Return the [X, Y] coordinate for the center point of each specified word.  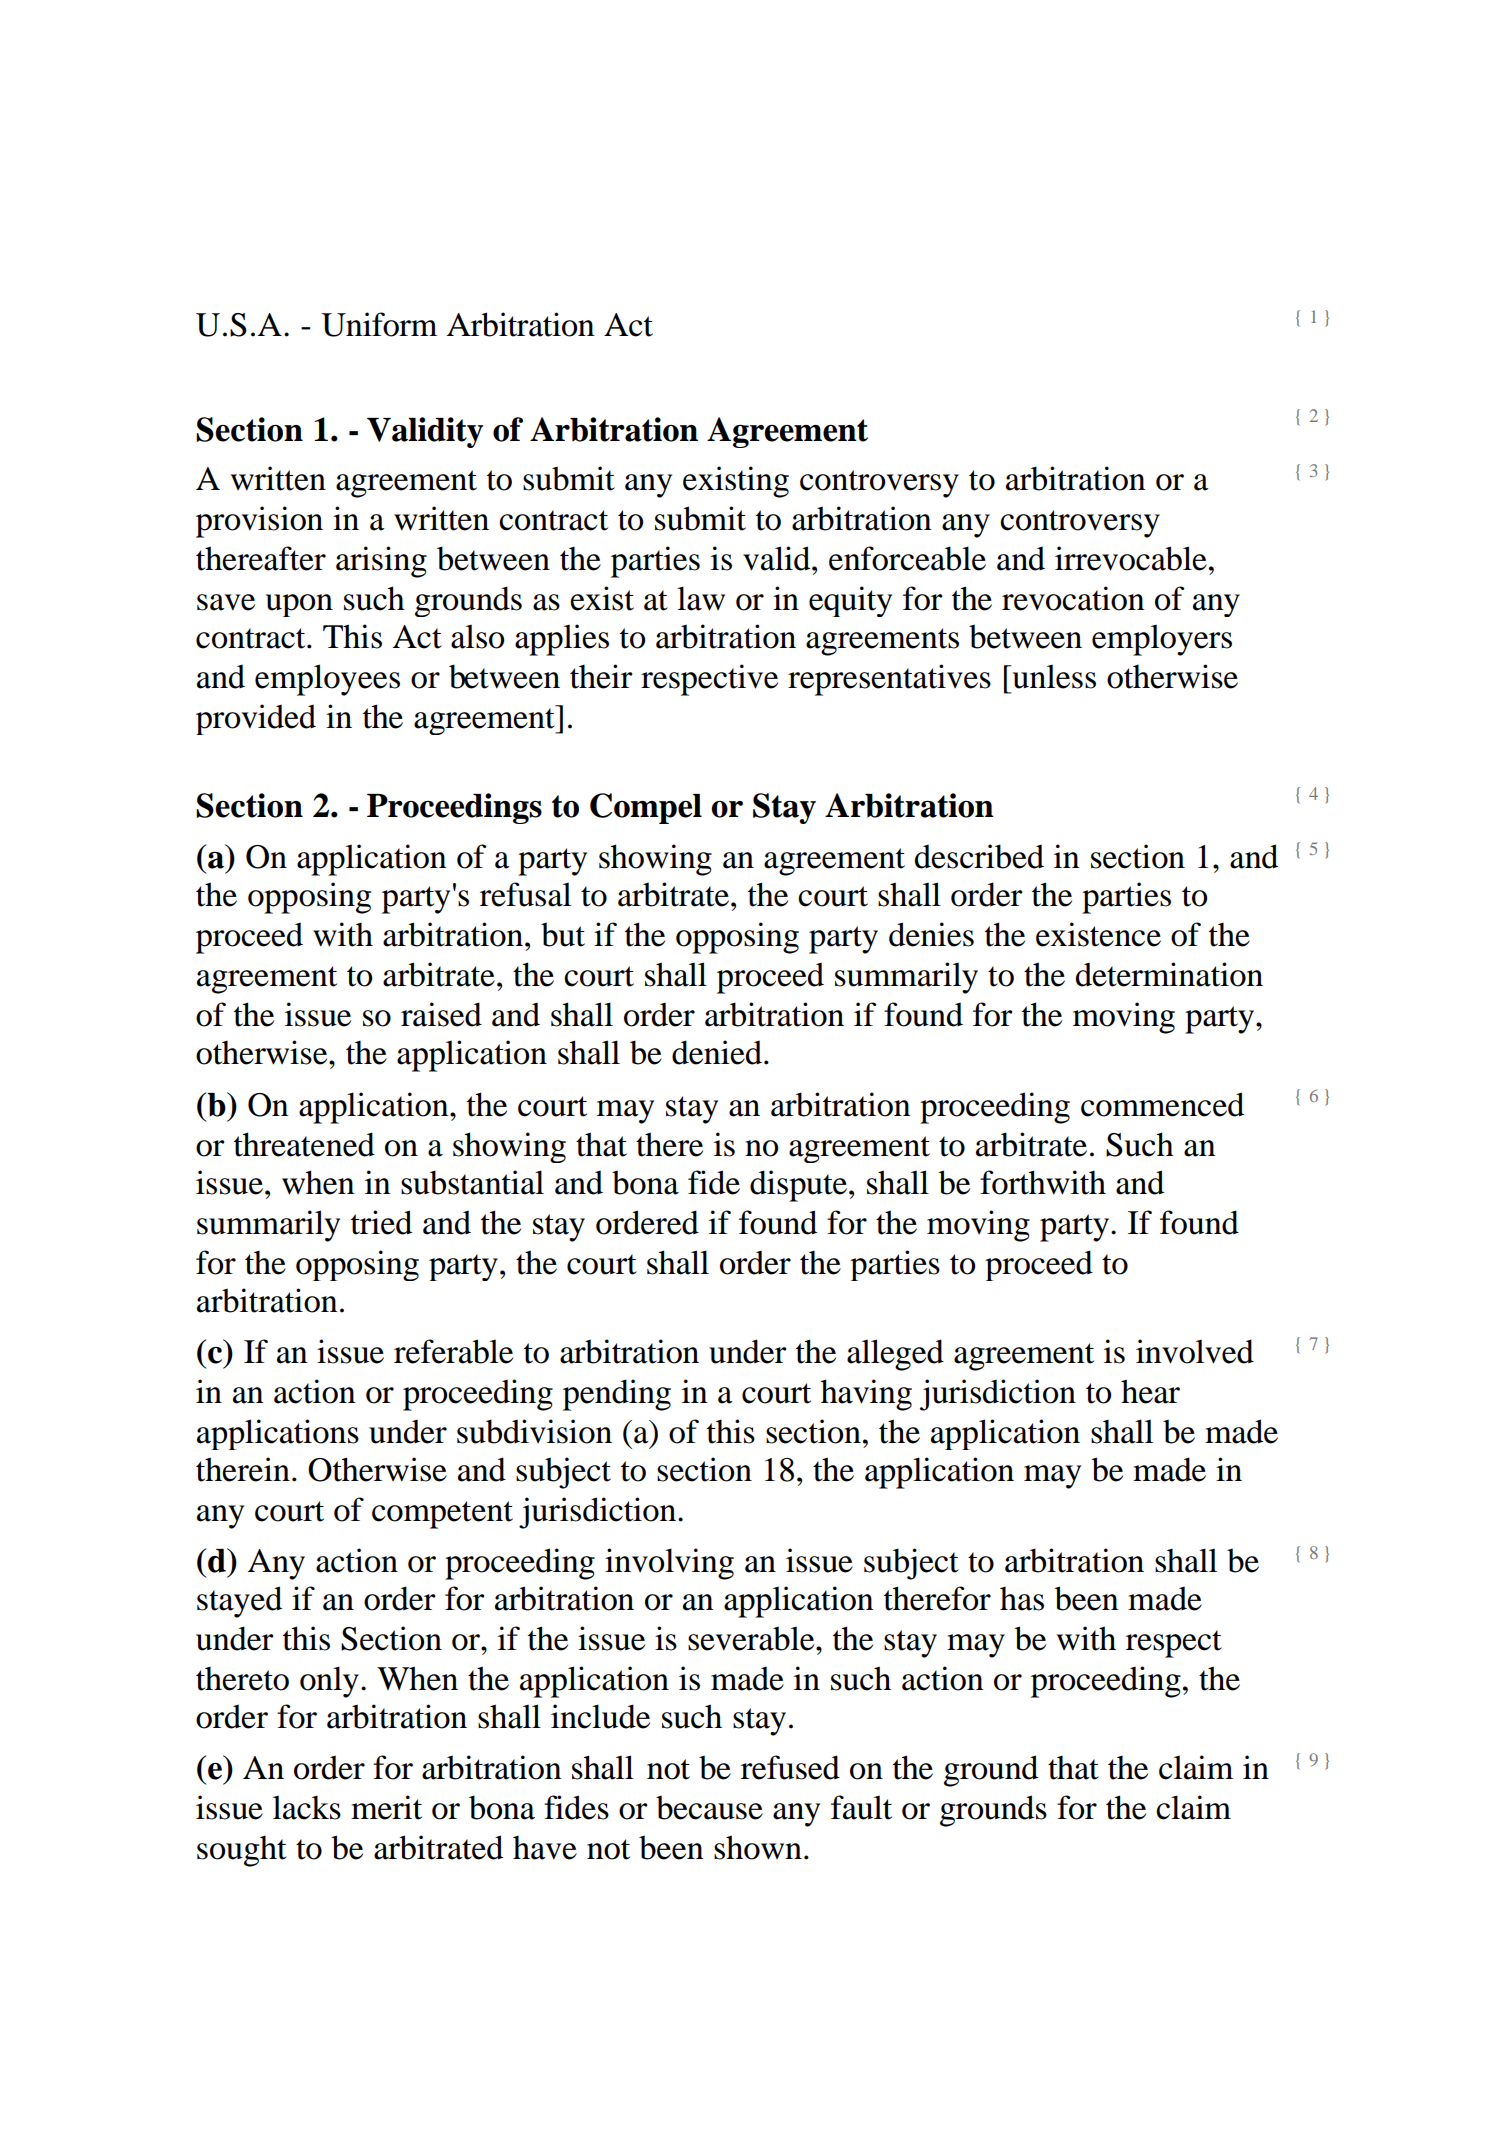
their [601, 676]
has [1022, 1599]
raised [441, 1014]
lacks [307, 1807]
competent [442, 1515]
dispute [800, 1186]
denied [717, 1052]
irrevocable [1131, 558]
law [701, 598]
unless [1053, 676]
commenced [1162, 1104]
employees [327, 680]
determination [1169, 974]
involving [669, 1564]
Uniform [379, 324]
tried [381, 1222]
